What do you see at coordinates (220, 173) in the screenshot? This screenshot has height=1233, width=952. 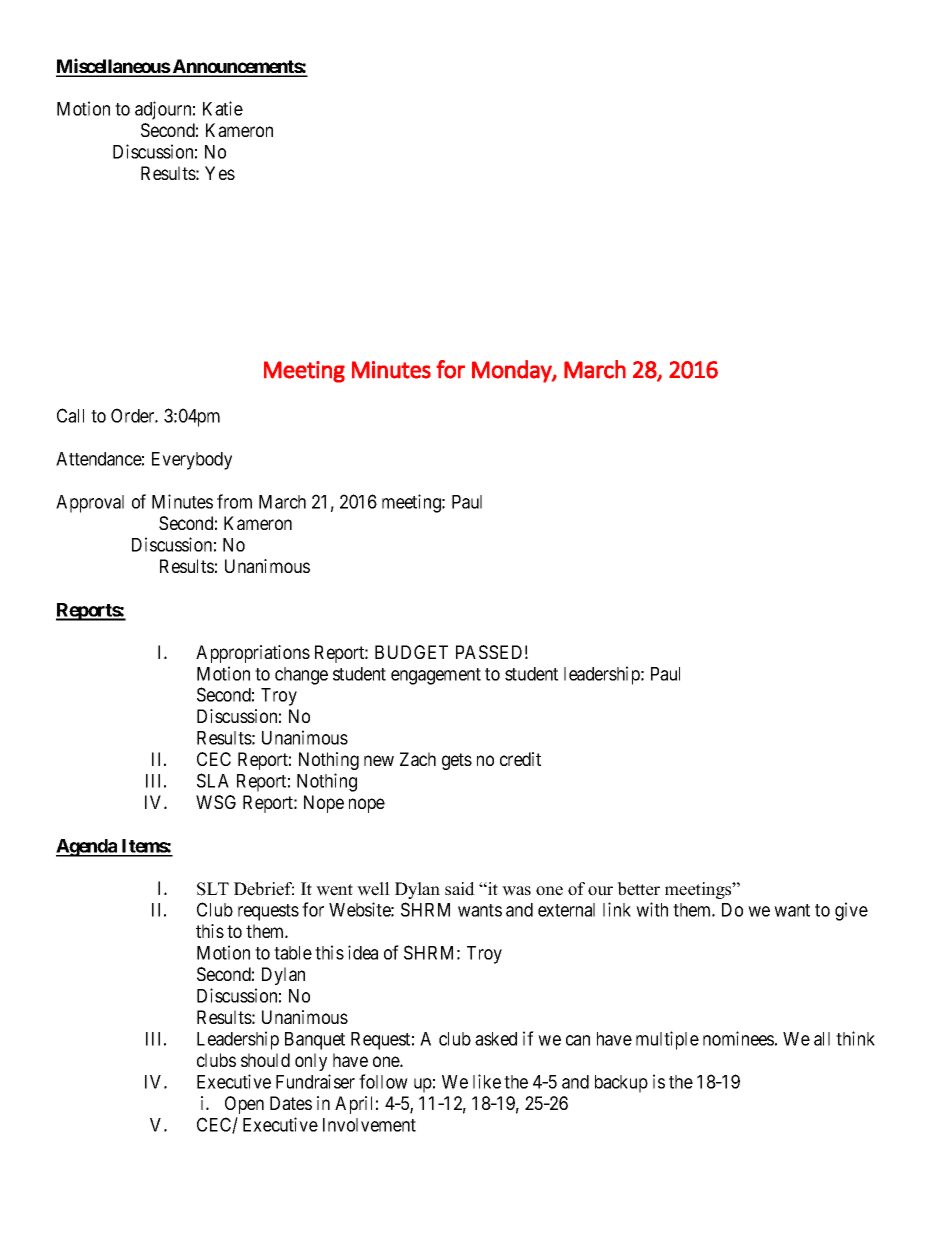 I see `Yes` at bounding box center [220, 173].
